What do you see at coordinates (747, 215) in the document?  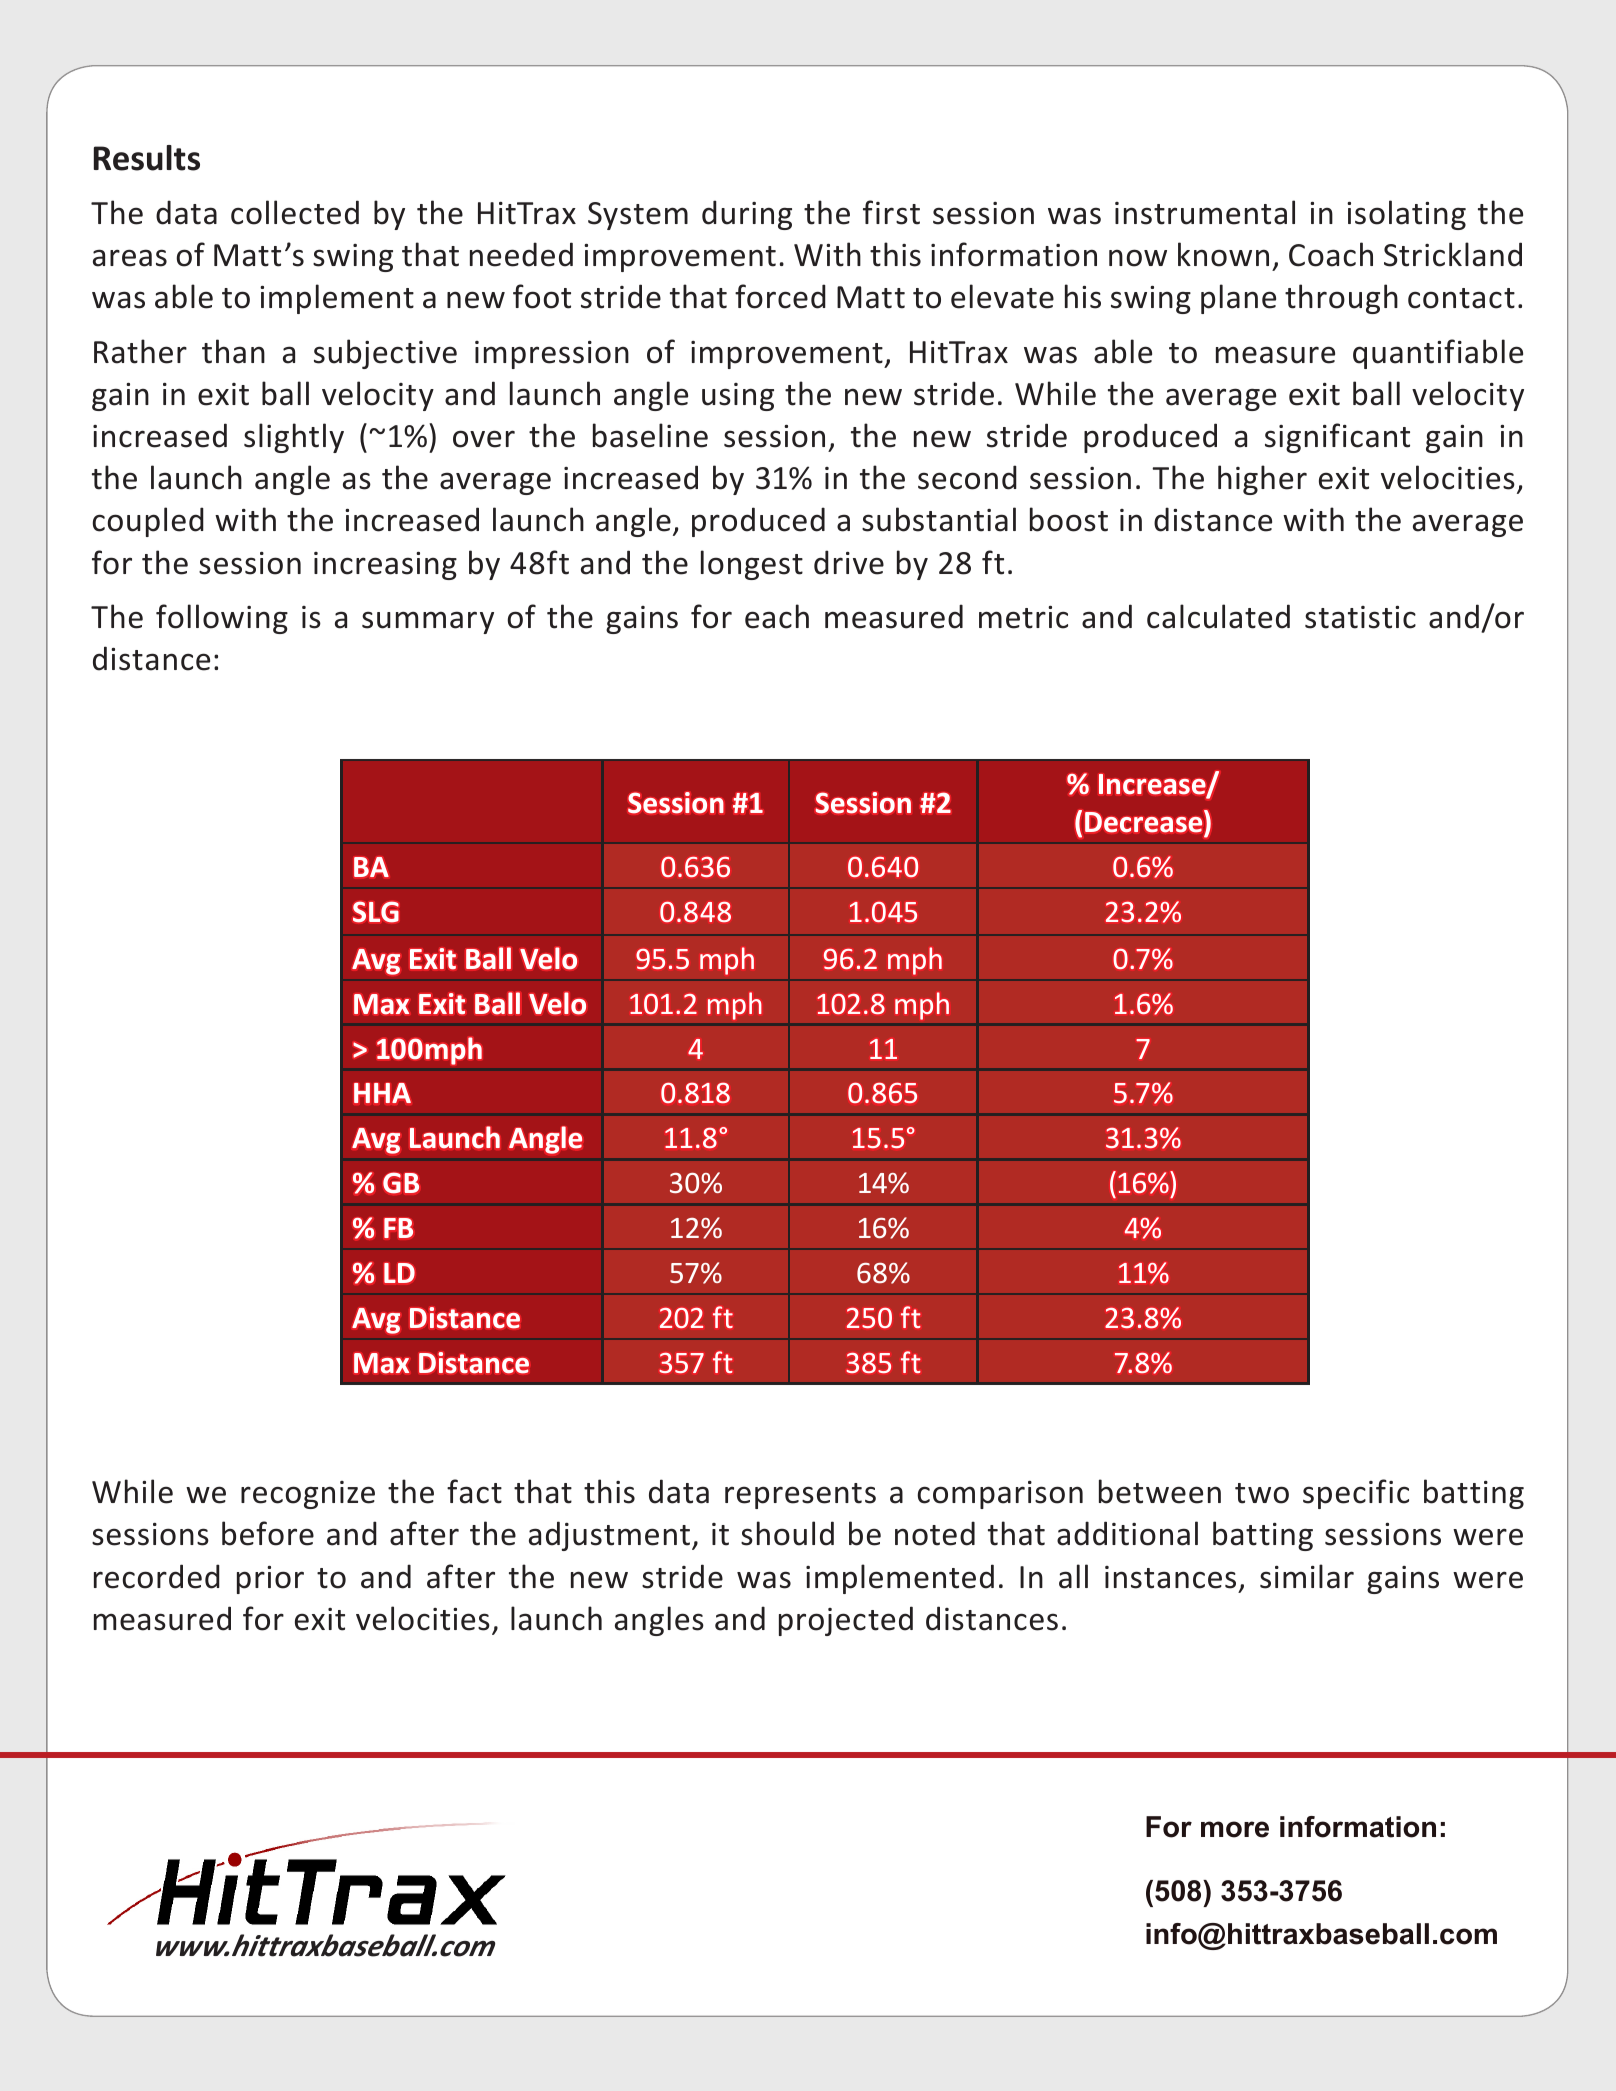 I see `during` at bounding box center [747, 215].
